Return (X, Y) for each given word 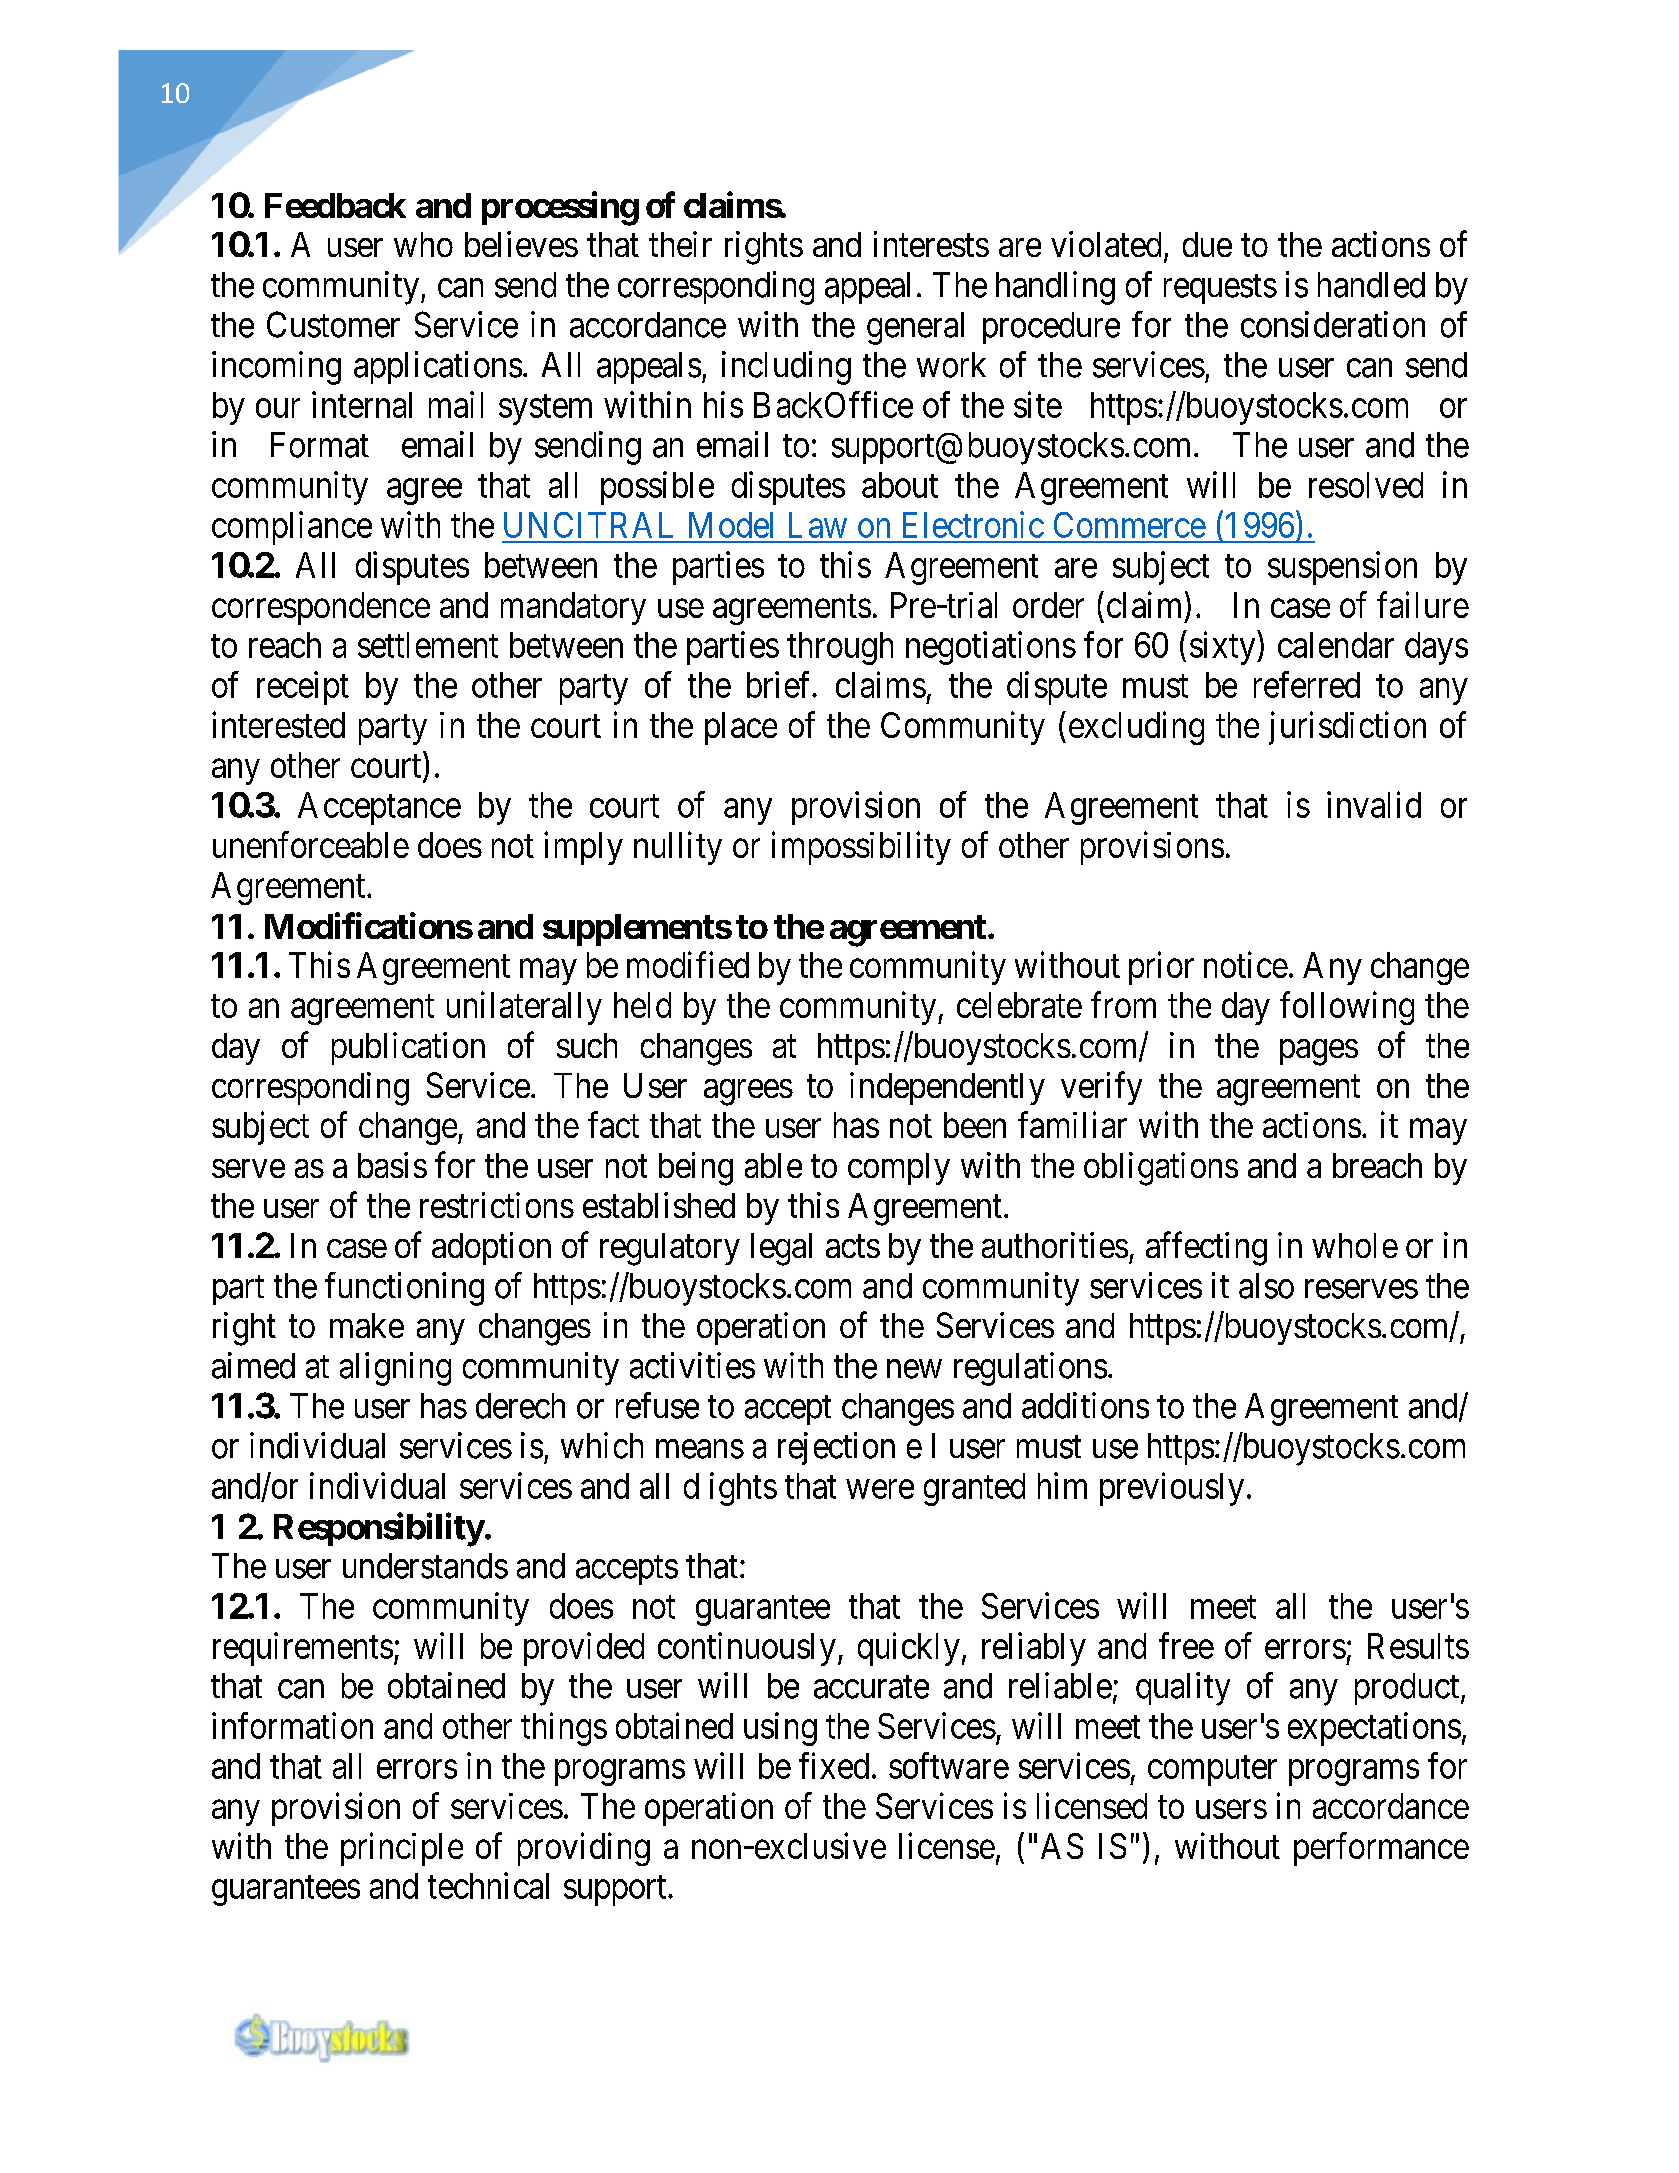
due (1207, 244)
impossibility (861, 848)
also (1266, 1286)
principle (402, 1849)
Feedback (335, 205)
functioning (404, 1289)
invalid (1374, 804)
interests (931, 244)
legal (781, 1249)
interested (278, 724)
